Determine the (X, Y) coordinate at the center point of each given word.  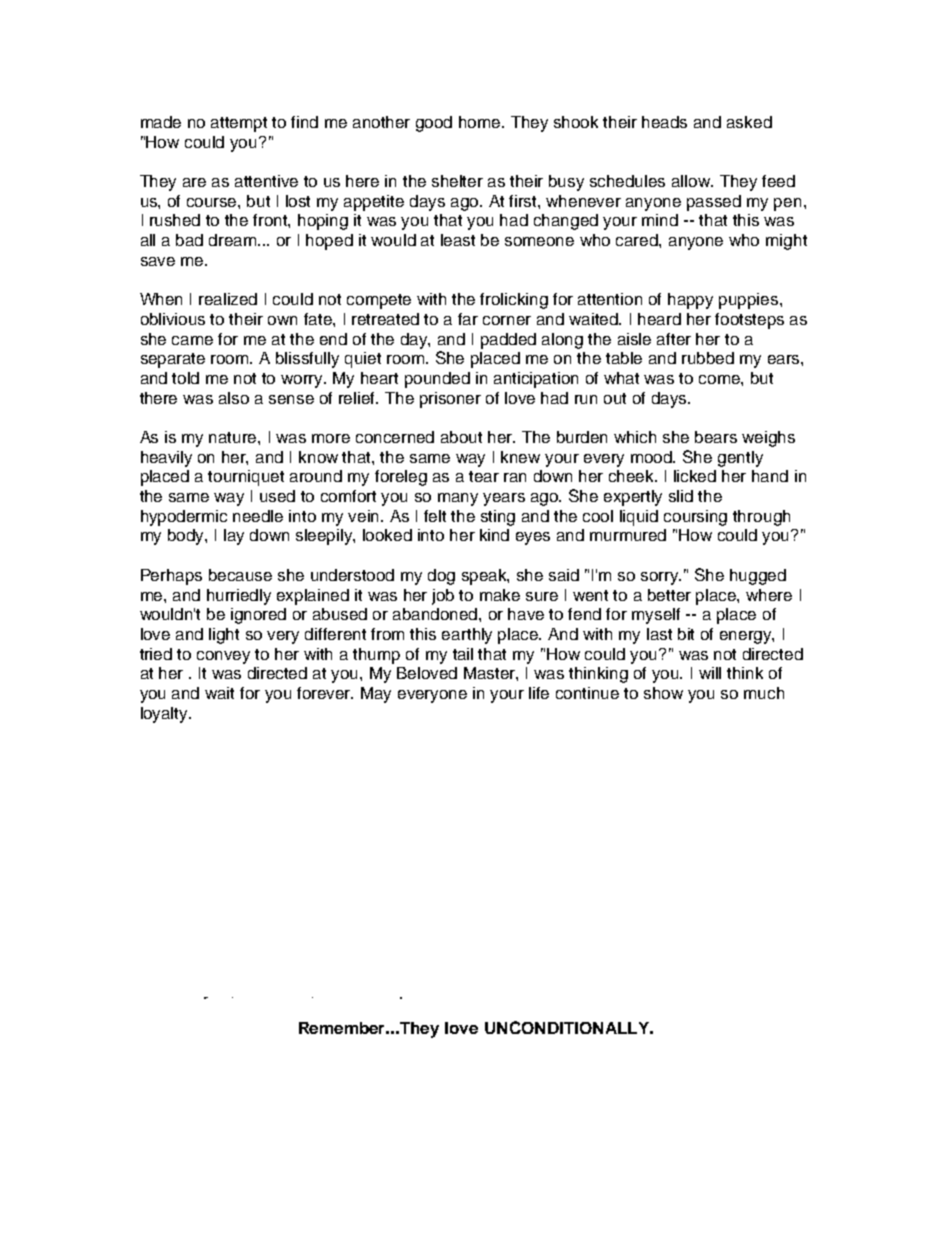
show (663, 693)
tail (463, 654)
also (234, 398)
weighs (768, 439)
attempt (239, 124)
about (461, 437)
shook (576, 122)
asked (749, 122)
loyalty (166, 715)
